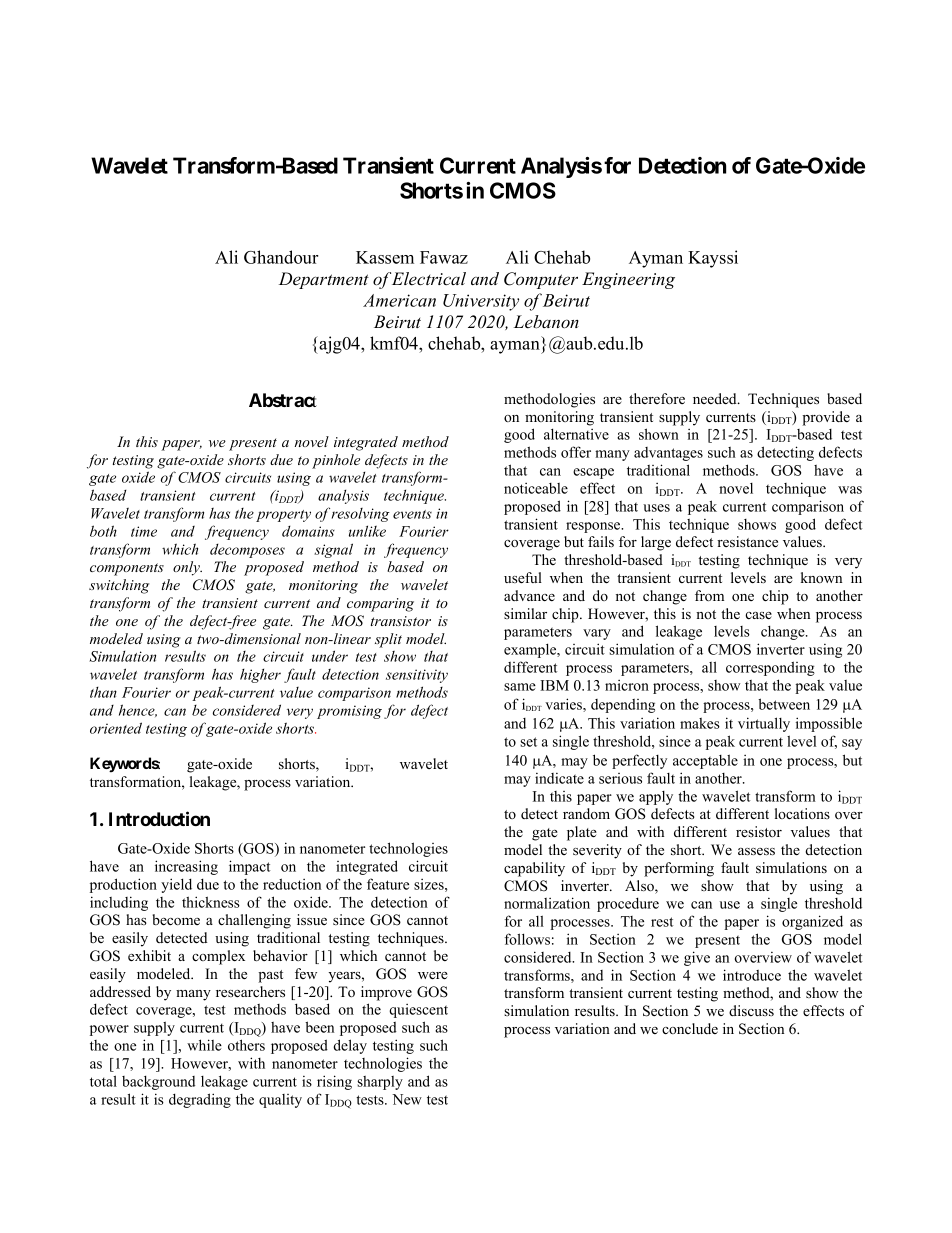 The height and width of the page is (1233, 952). What do you see at coordinates (407, 1099) in the page?
I see `New` at bounding box center [407, 1099].
